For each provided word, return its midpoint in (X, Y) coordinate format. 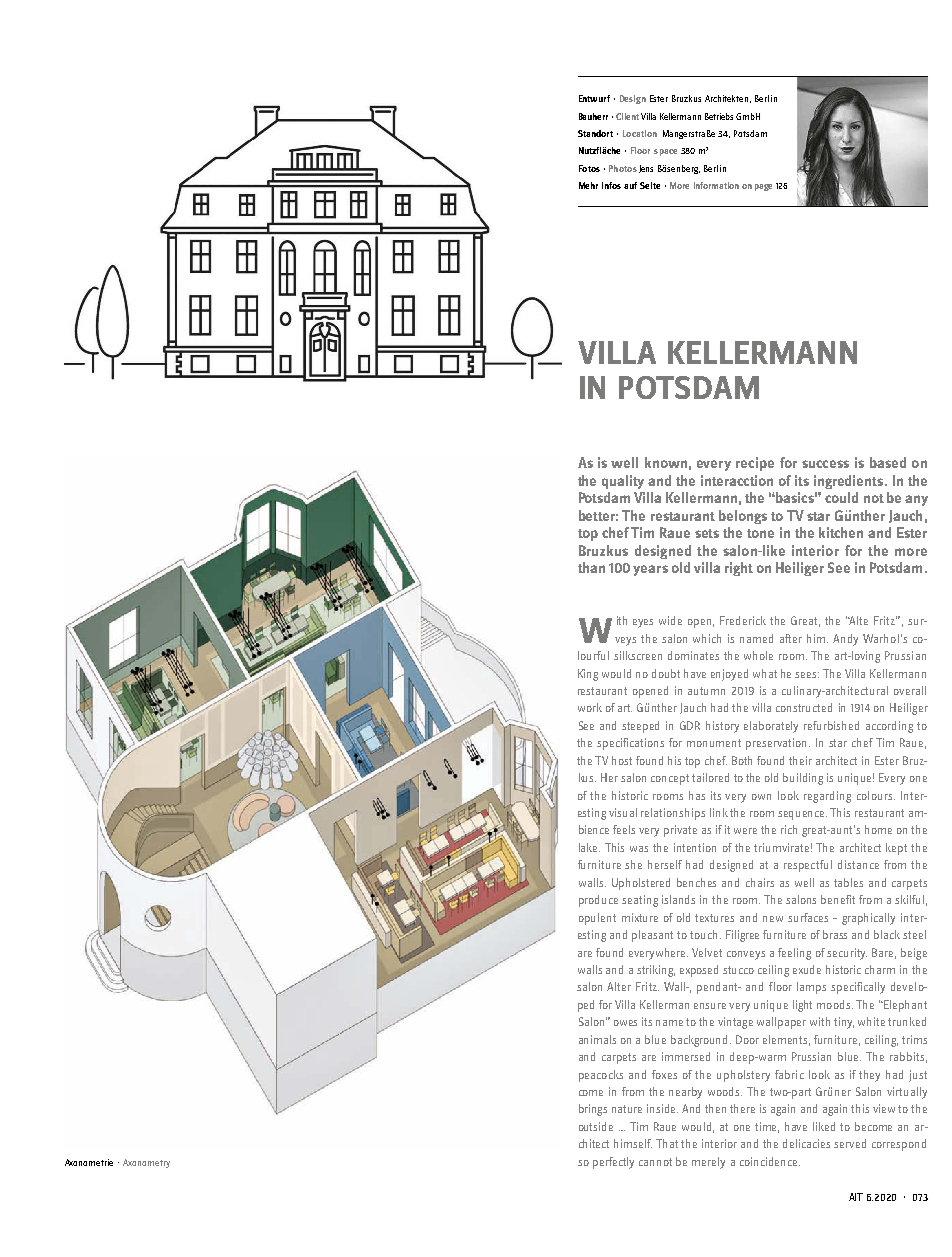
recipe (755, 464)
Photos (623, 168)
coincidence (770, 1161)
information (716, 185)
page (763, 187)
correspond (899, 1145)
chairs (760, 882)
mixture (640, 917)
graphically (868, 919)
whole (758, 655)
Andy (845, 640)
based (888, 462)
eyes (643, 623)
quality (623, 482)
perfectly (613, 1163)
